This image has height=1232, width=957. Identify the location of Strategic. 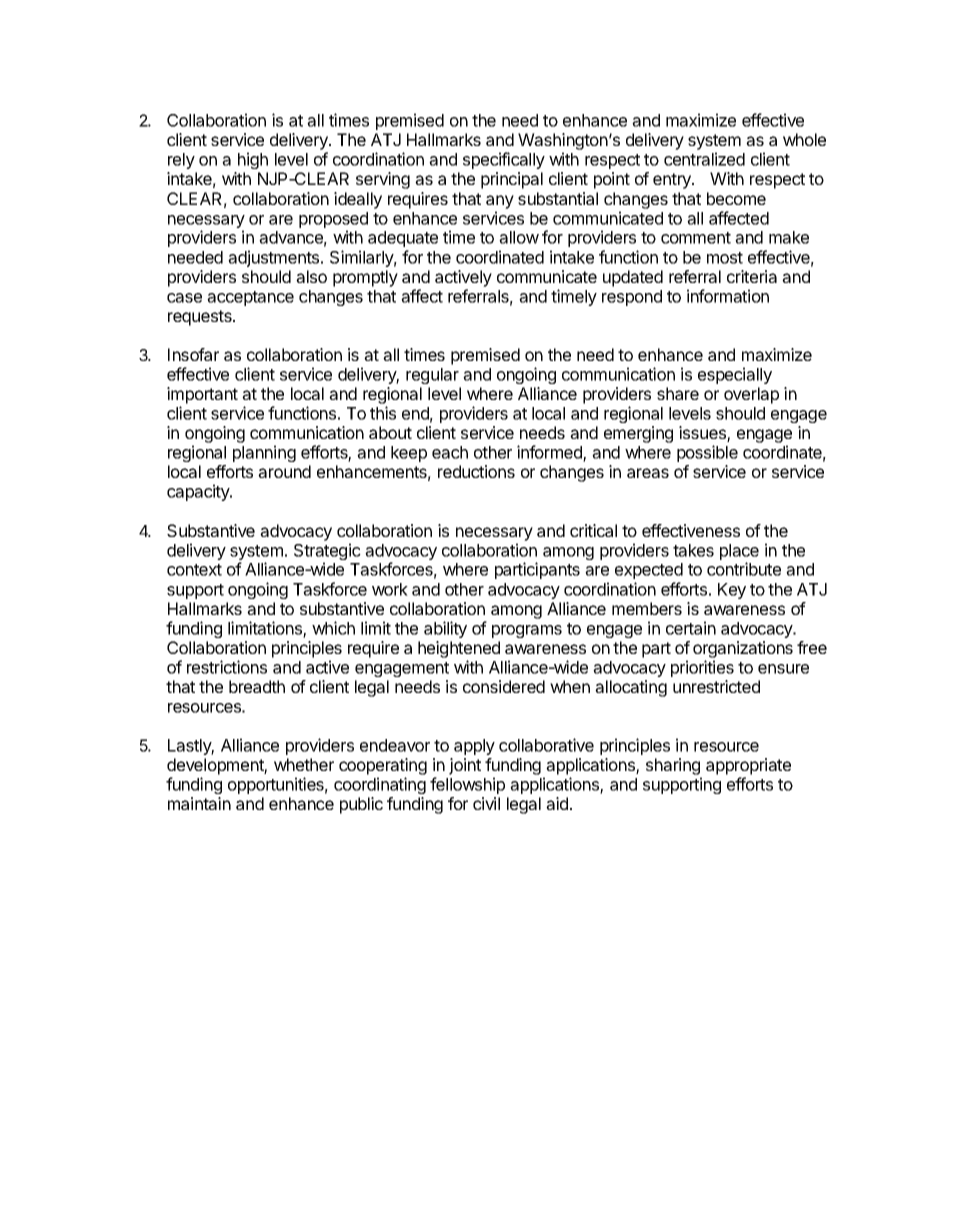
(327, 553).
